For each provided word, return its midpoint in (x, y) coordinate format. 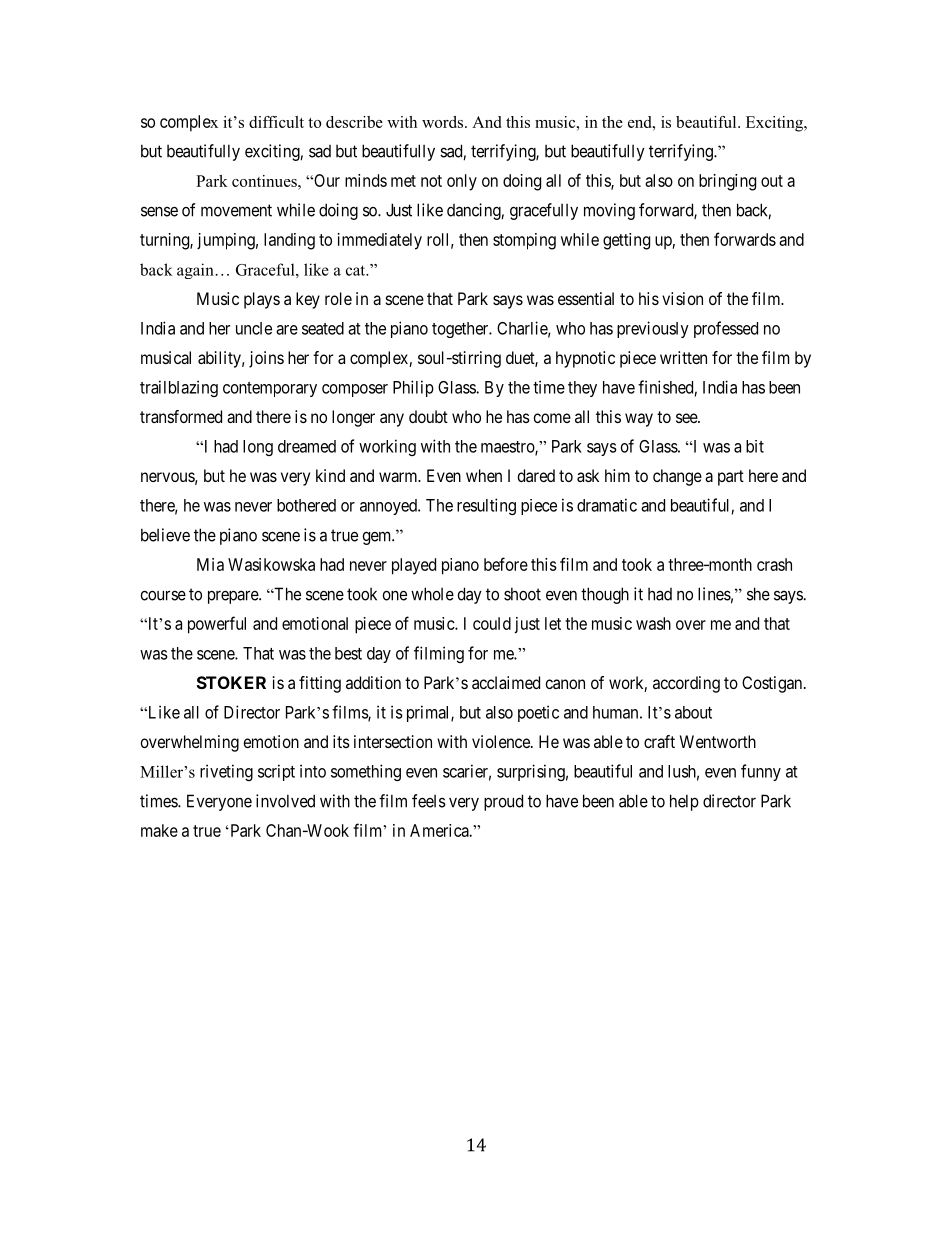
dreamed (307, 446)
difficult (276, 122)
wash (653, 623)
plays (262, 300)
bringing (727, 182)
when (484, 475)
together (461, 330)
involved (285, 801)
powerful (217, 625)
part (731, 478)
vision (682, 298)
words (444, 122)
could (492, 623)
